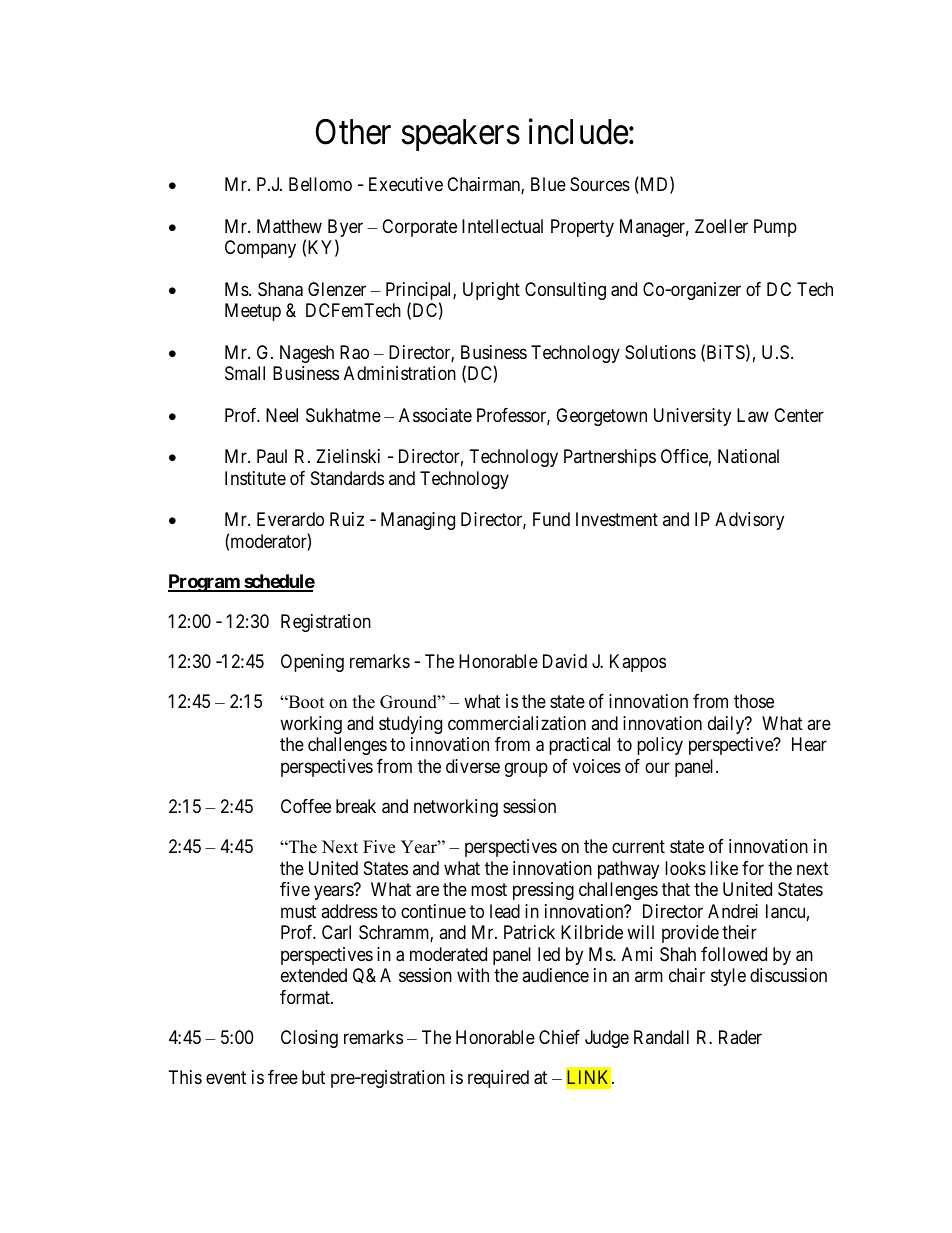 Image resolution: width=952 pixels, height=1233 pixels. What do you see at coordinates (289, 226) in the screenshot?
I see `Matthew` at bounding box center [289, 226].
